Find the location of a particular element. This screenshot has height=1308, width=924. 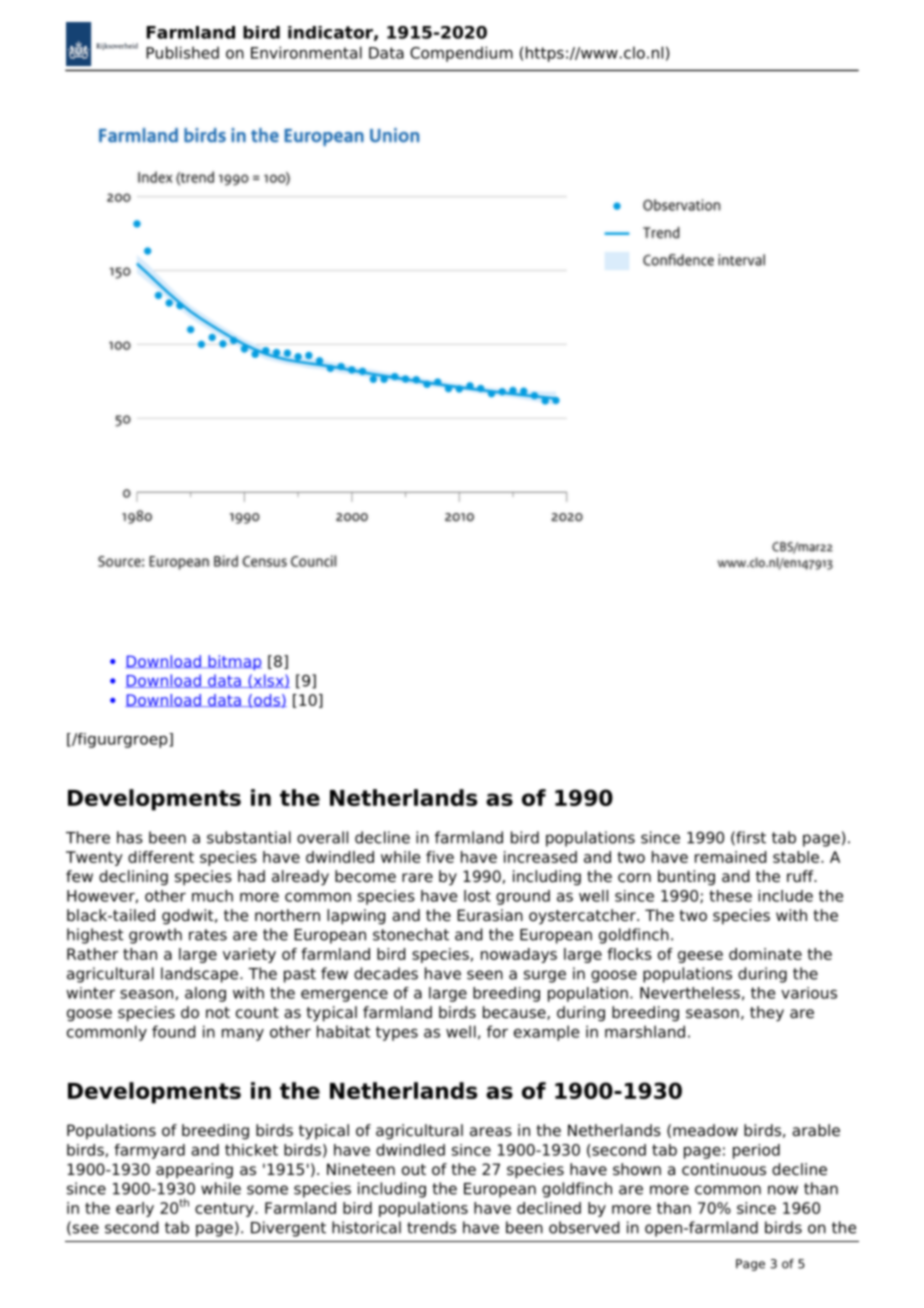

stable is located at coordinates (797, 857).
